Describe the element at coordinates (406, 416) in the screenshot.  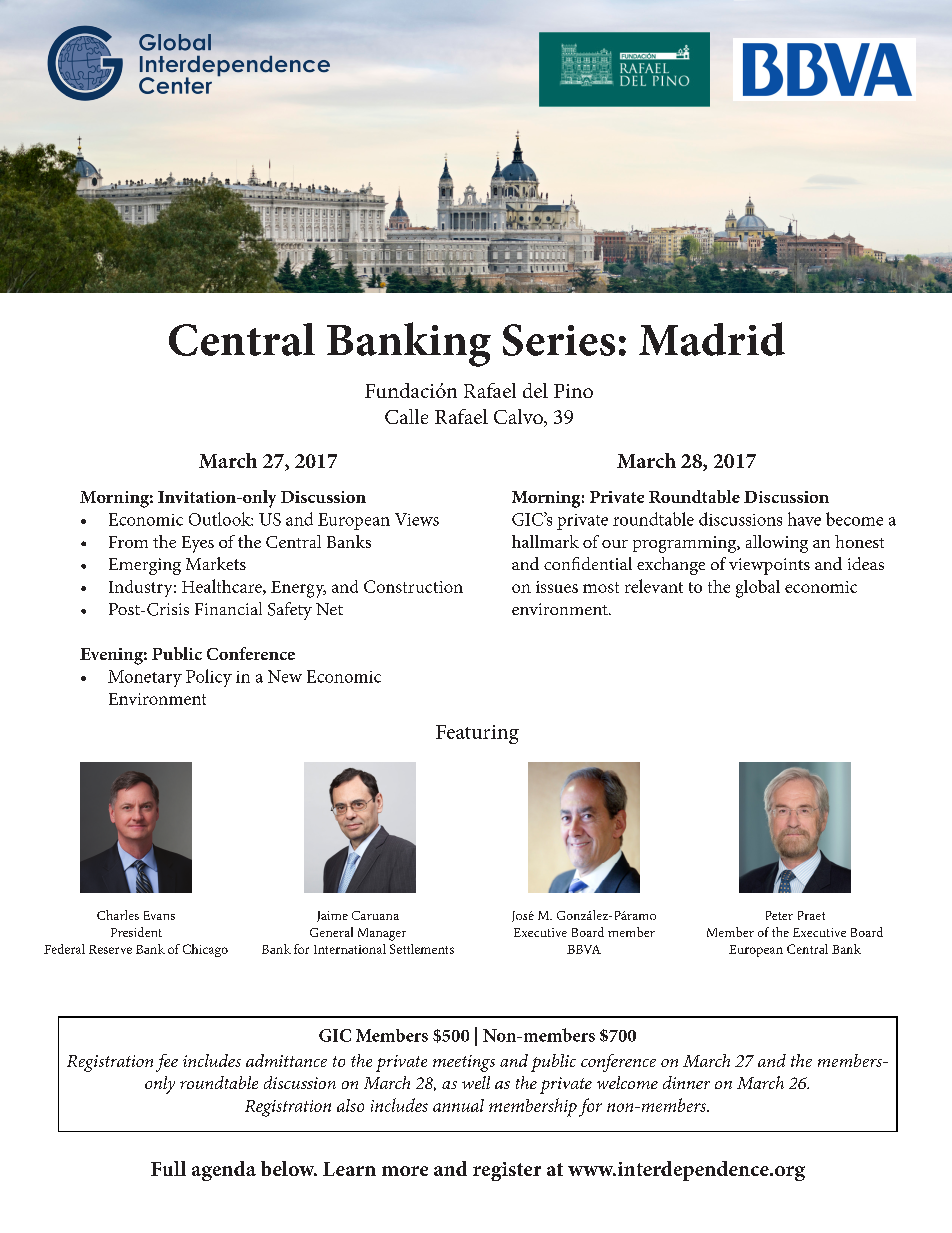
I see `Calle` at that location.
